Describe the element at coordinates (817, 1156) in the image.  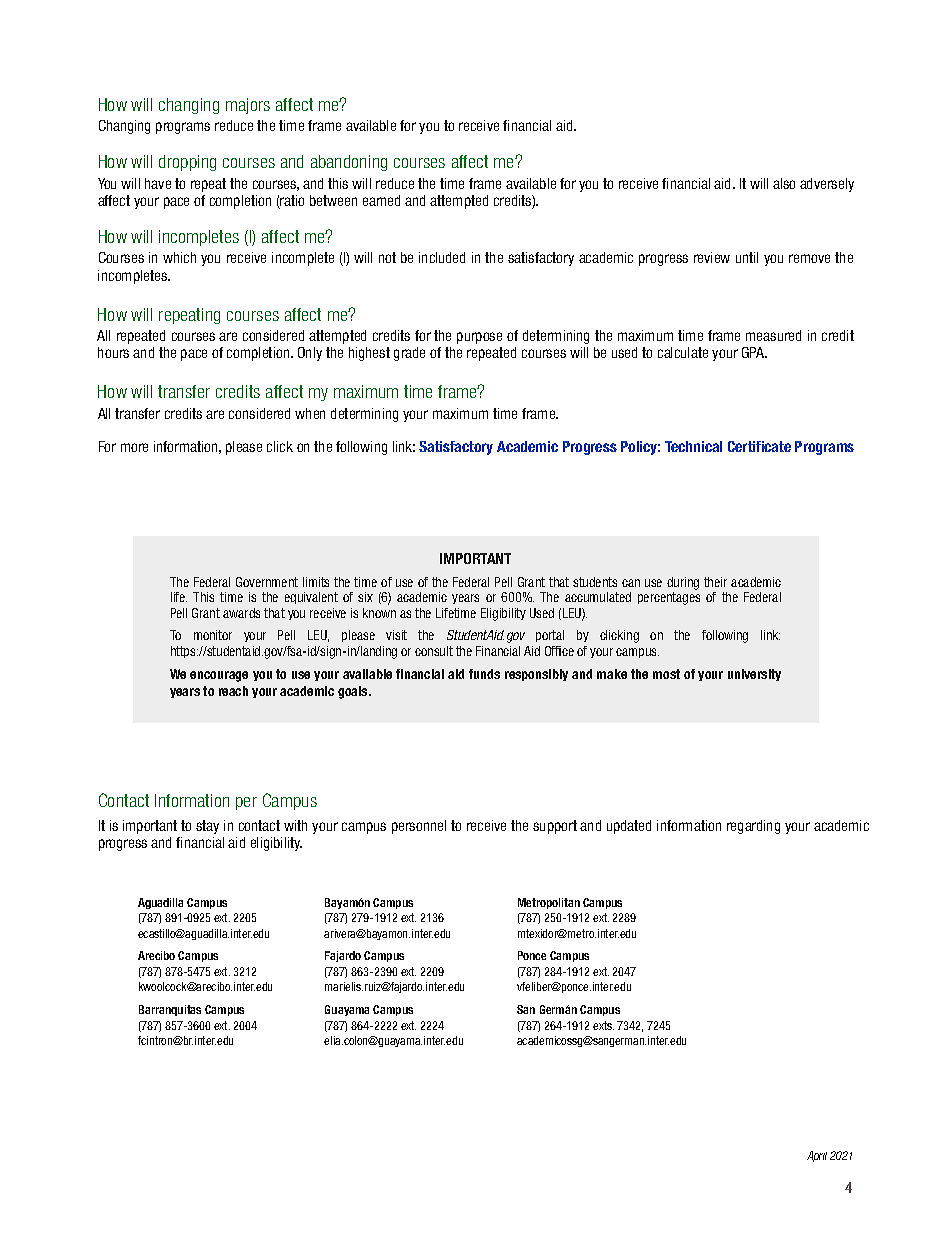
I see `April` at that location.
